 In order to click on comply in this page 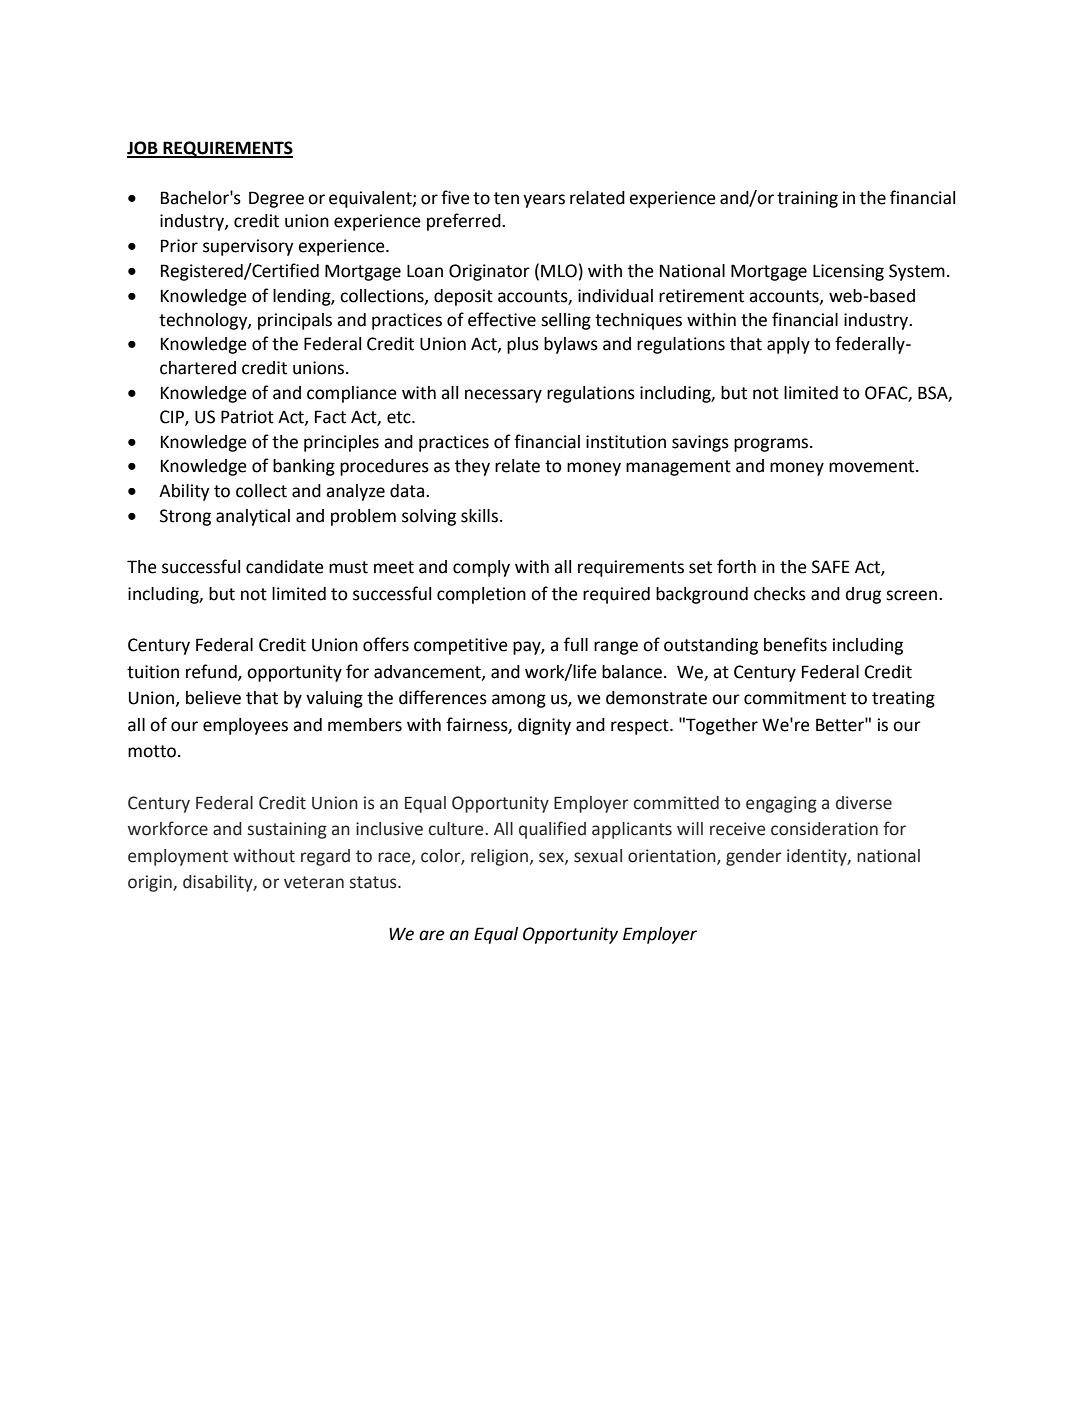, I will do `click(481, 568)`.
